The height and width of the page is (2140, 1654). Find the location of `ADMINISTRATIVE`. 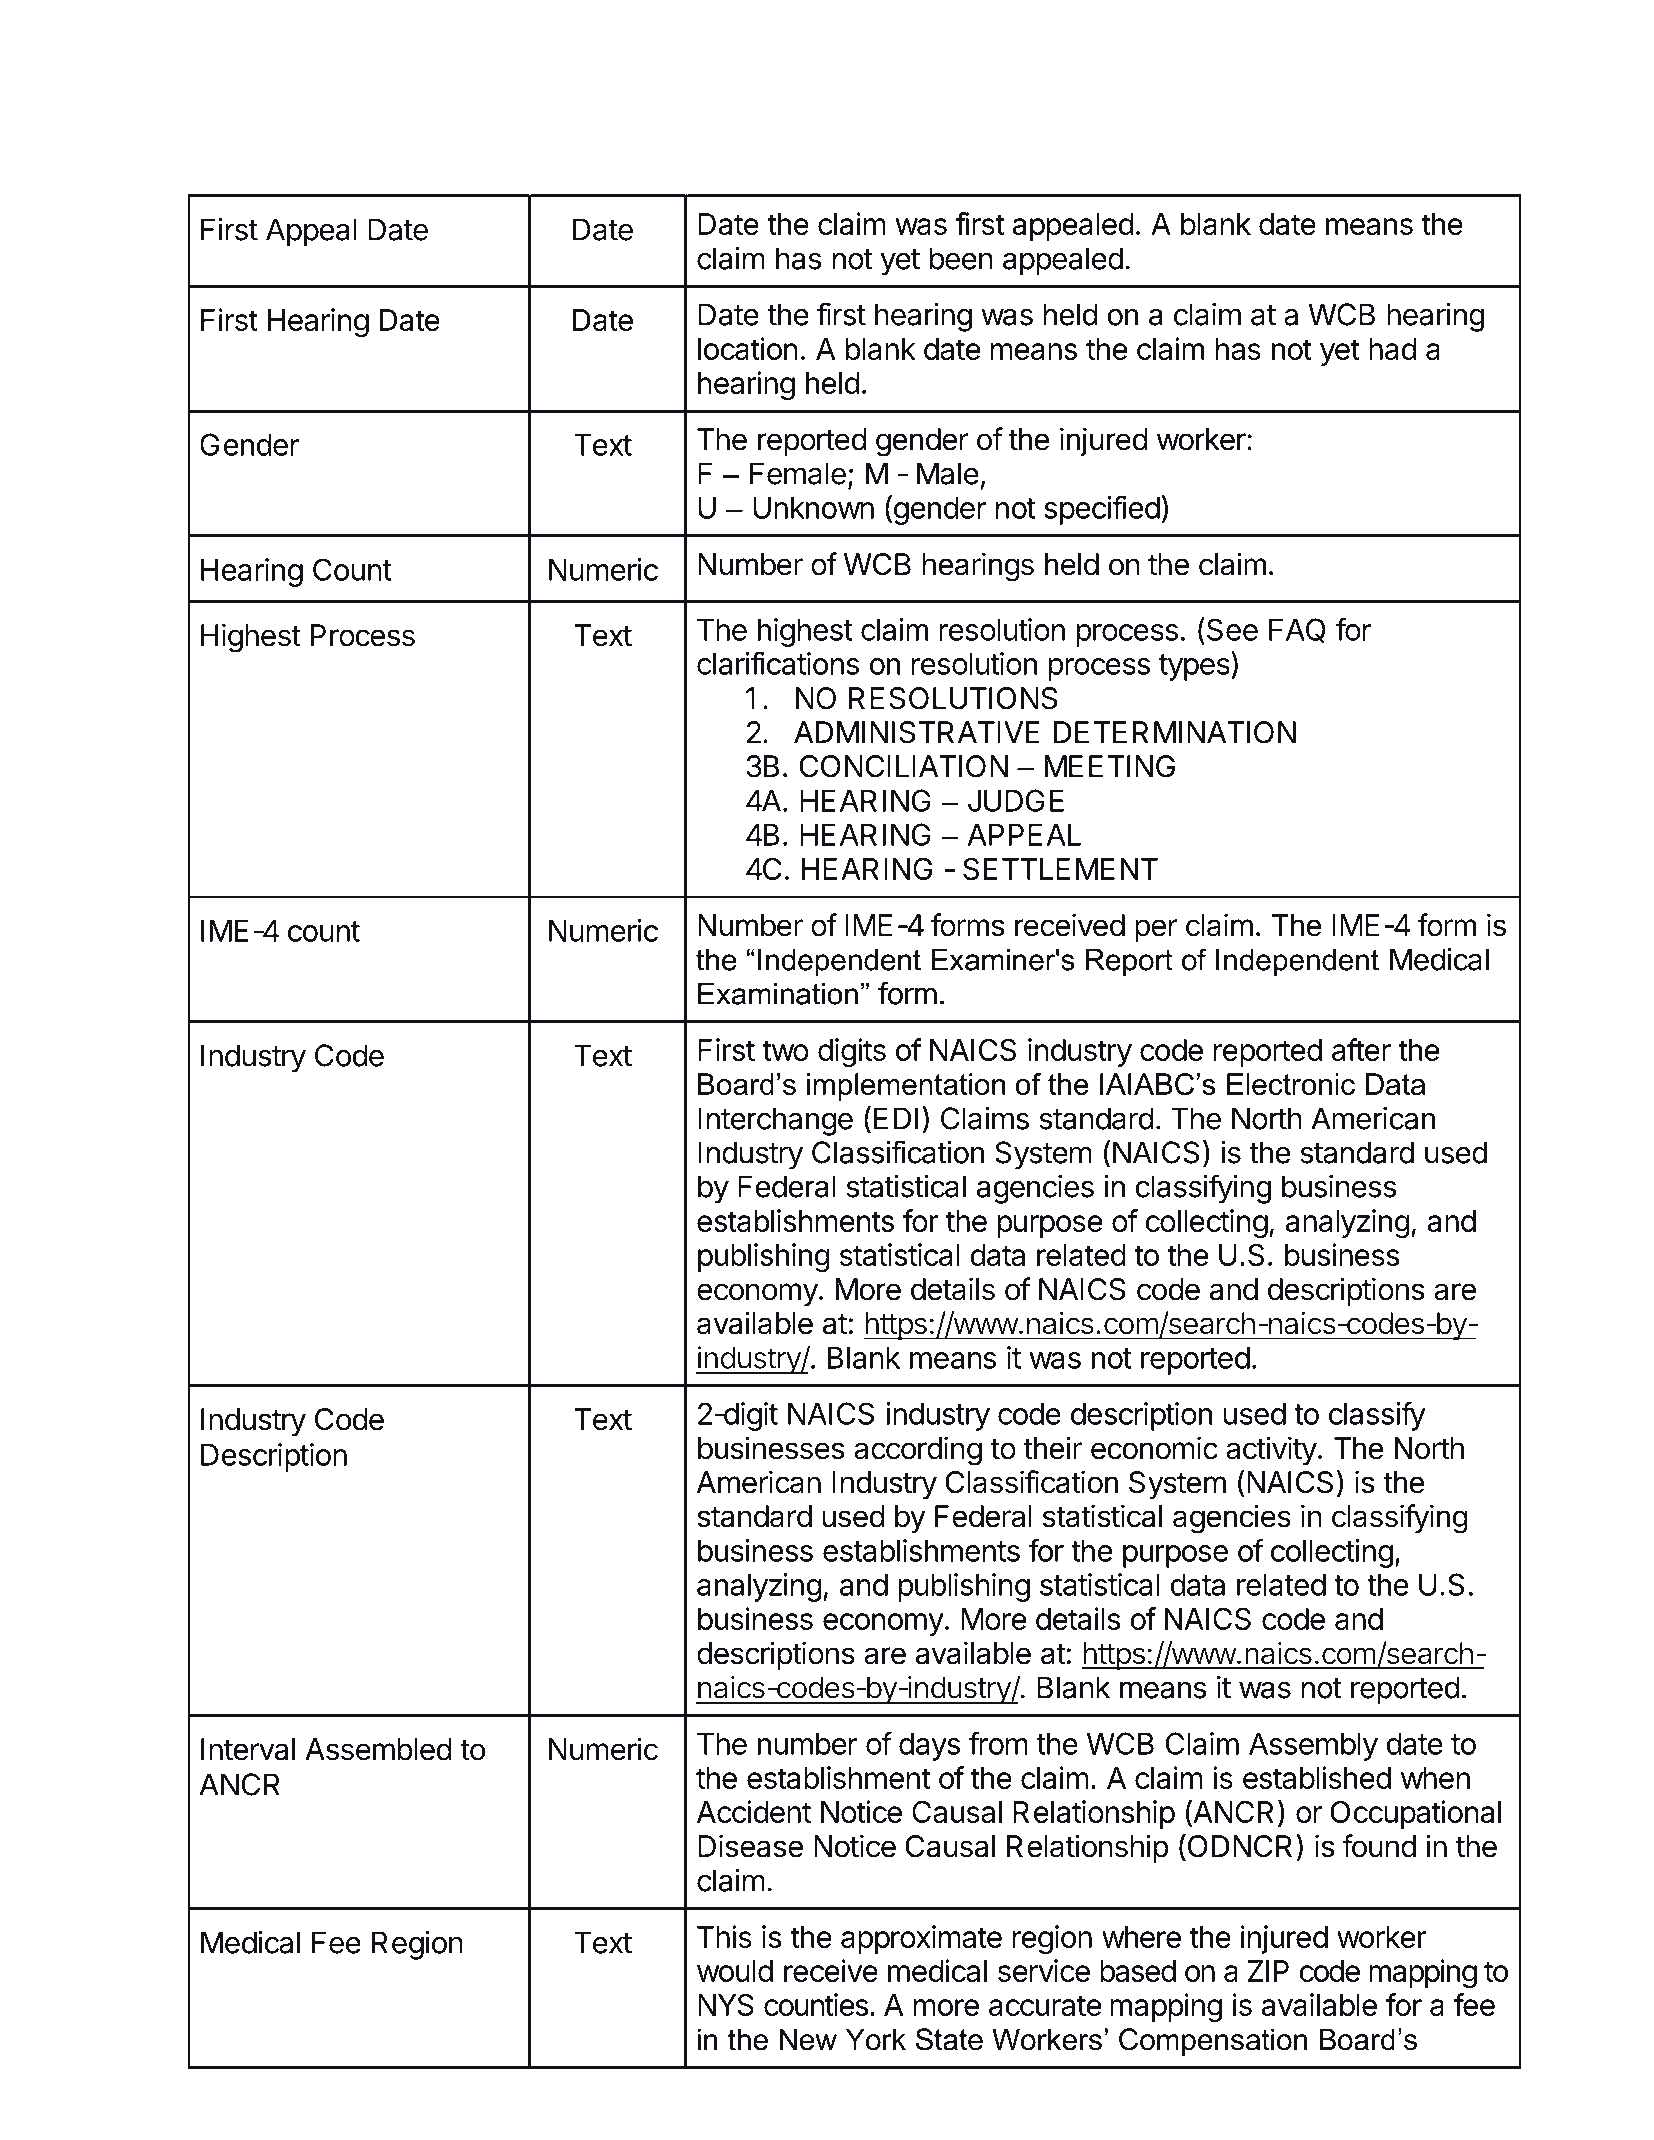

ADMINISTRATIVE is located at coordinates (917, 732).
